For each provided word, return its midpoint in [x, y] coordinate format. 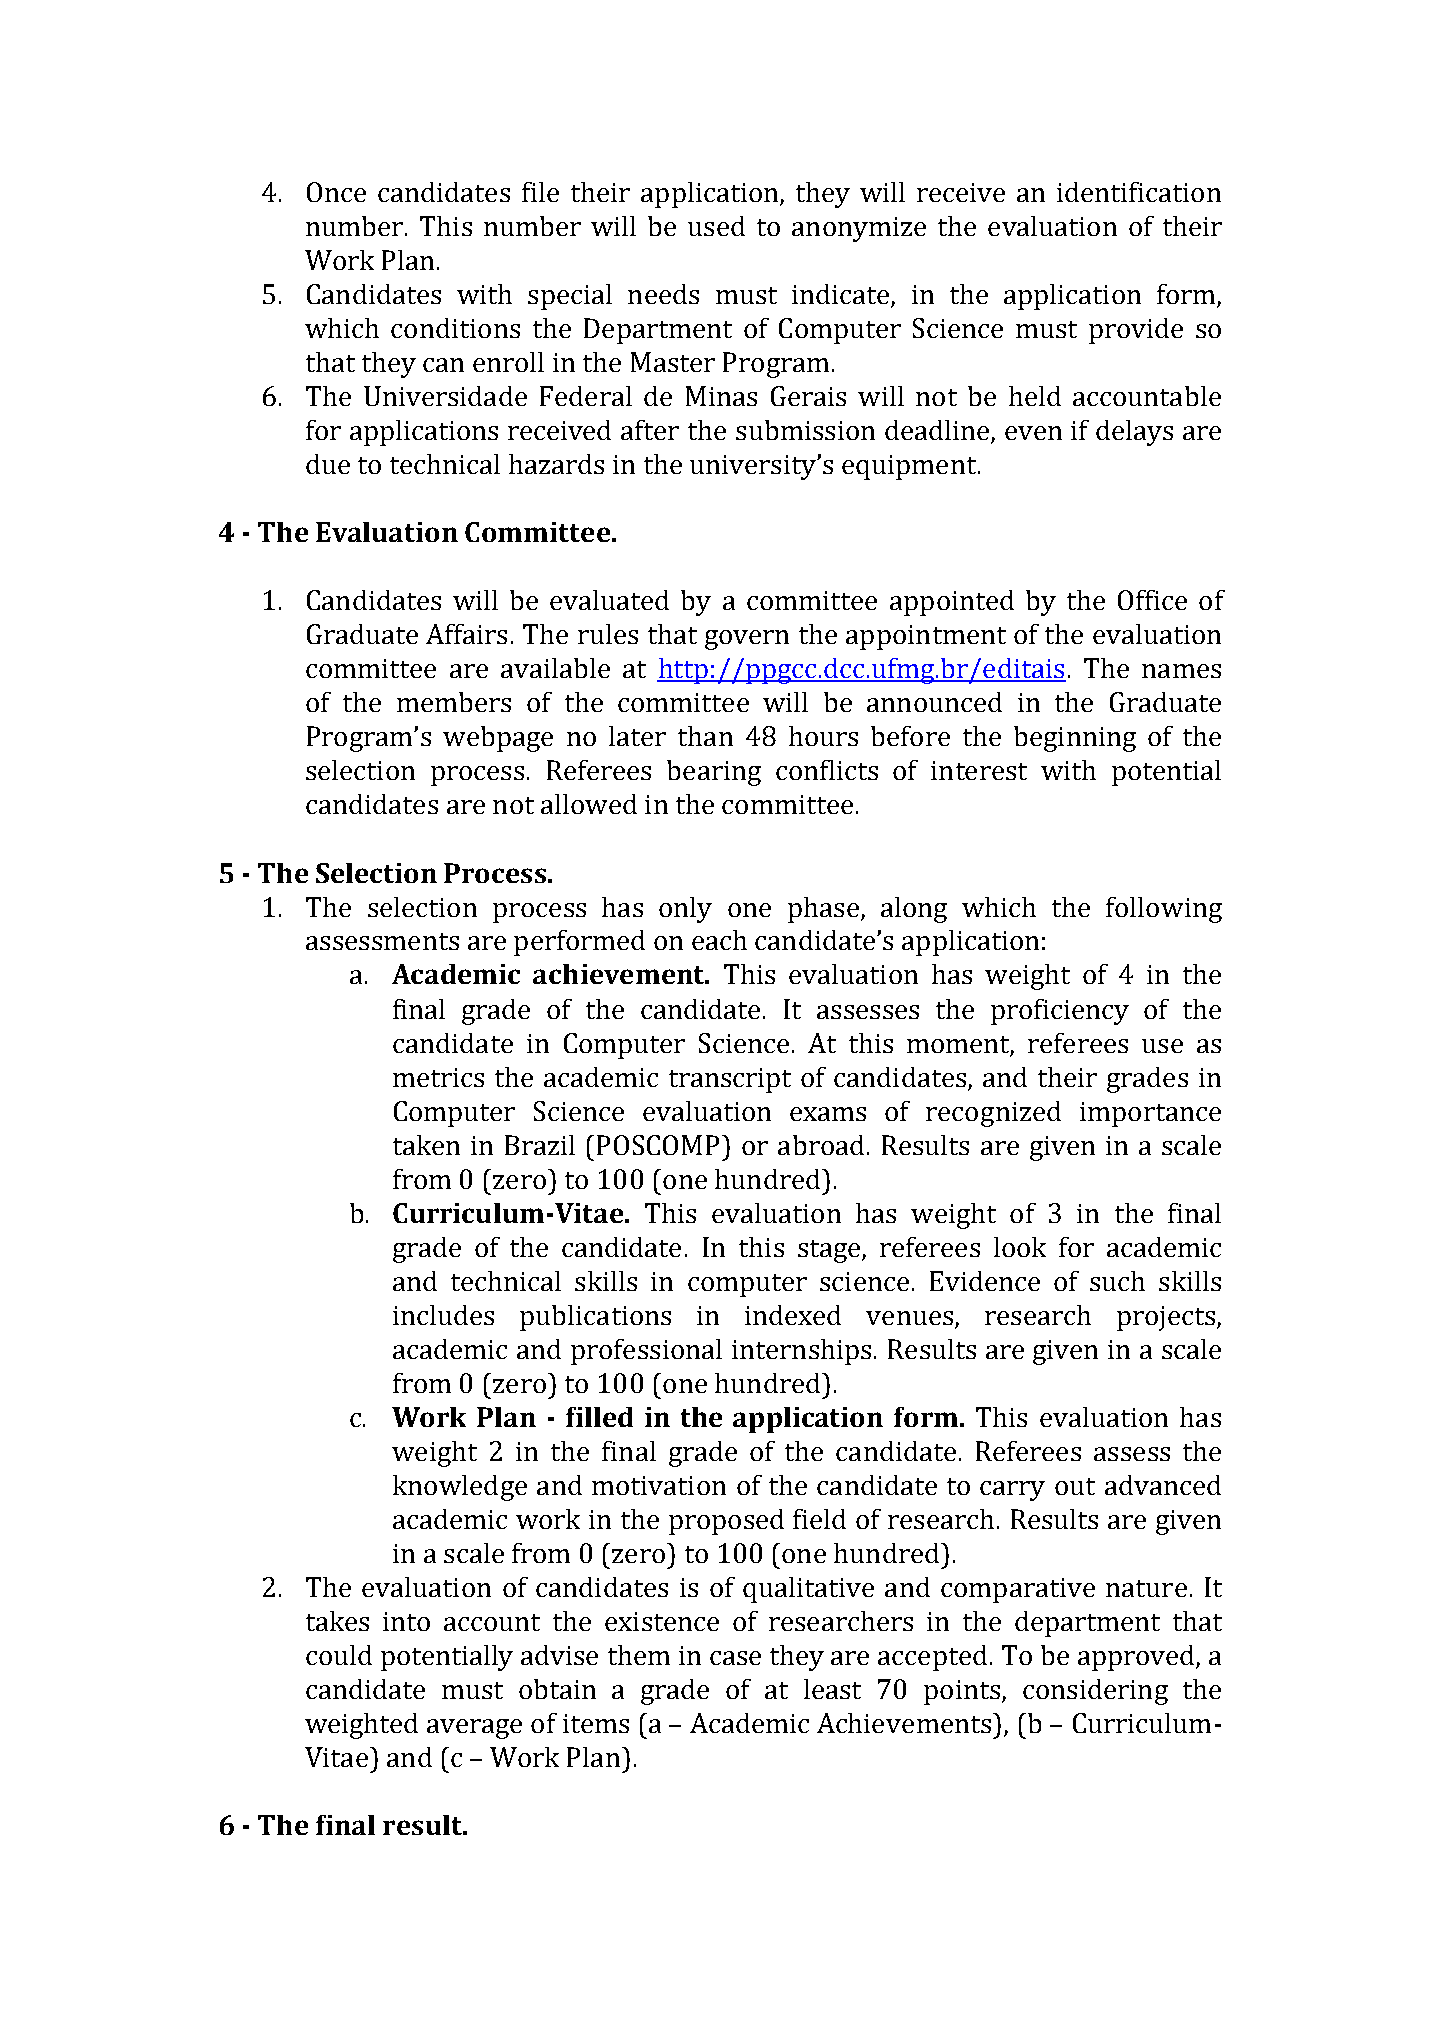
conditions [455, 328]
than [705, 736]
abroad [821, 1145]
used [716, 226]
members [454, 702]
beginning [1075, 739]
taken [426, 1145]
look [1020, 1247]
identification [1139, 192]
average [474, 1729]
